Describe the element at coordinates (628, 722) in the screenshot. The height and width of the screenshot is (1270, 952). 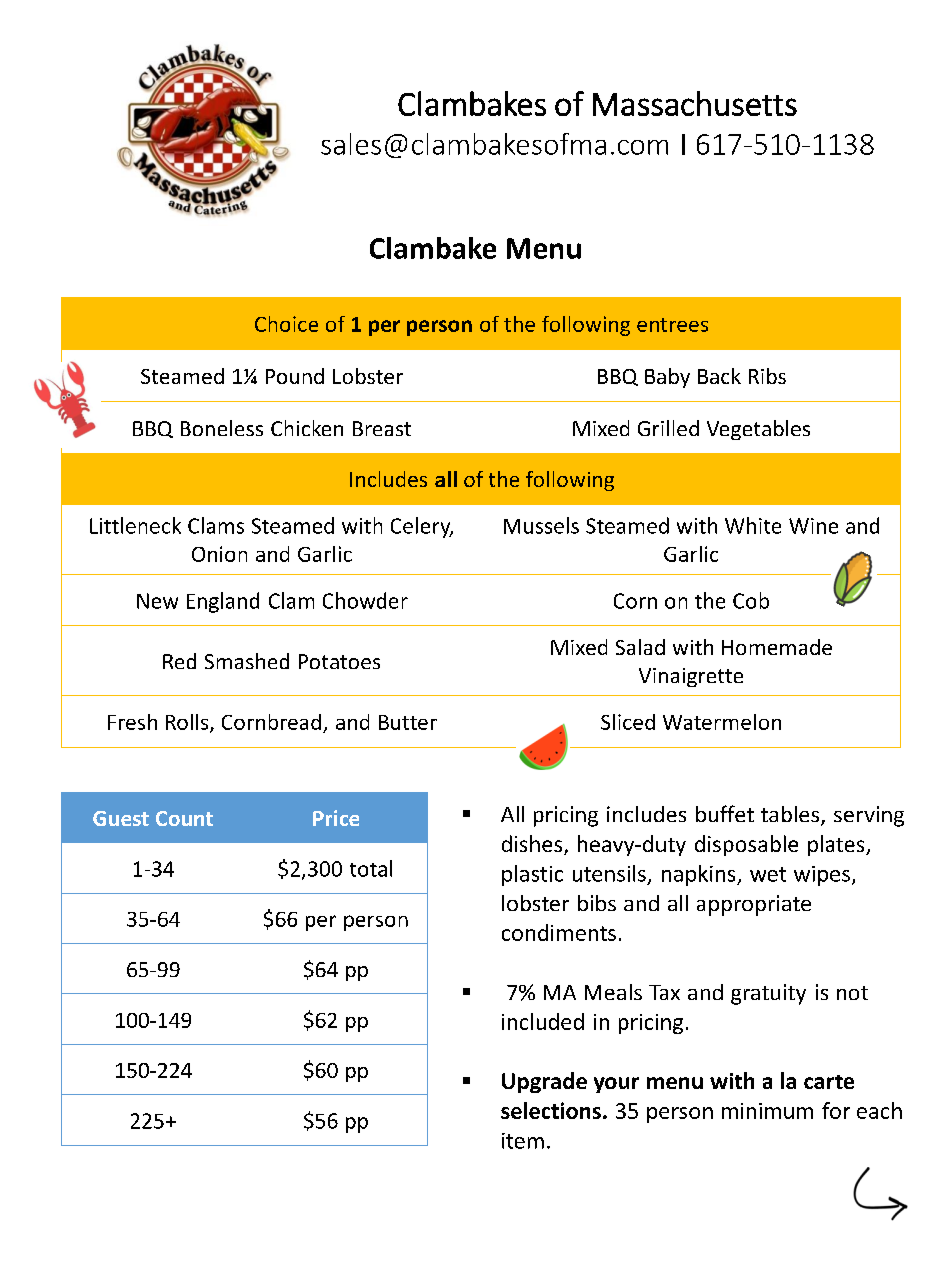
I see `Sliced` at that location.
